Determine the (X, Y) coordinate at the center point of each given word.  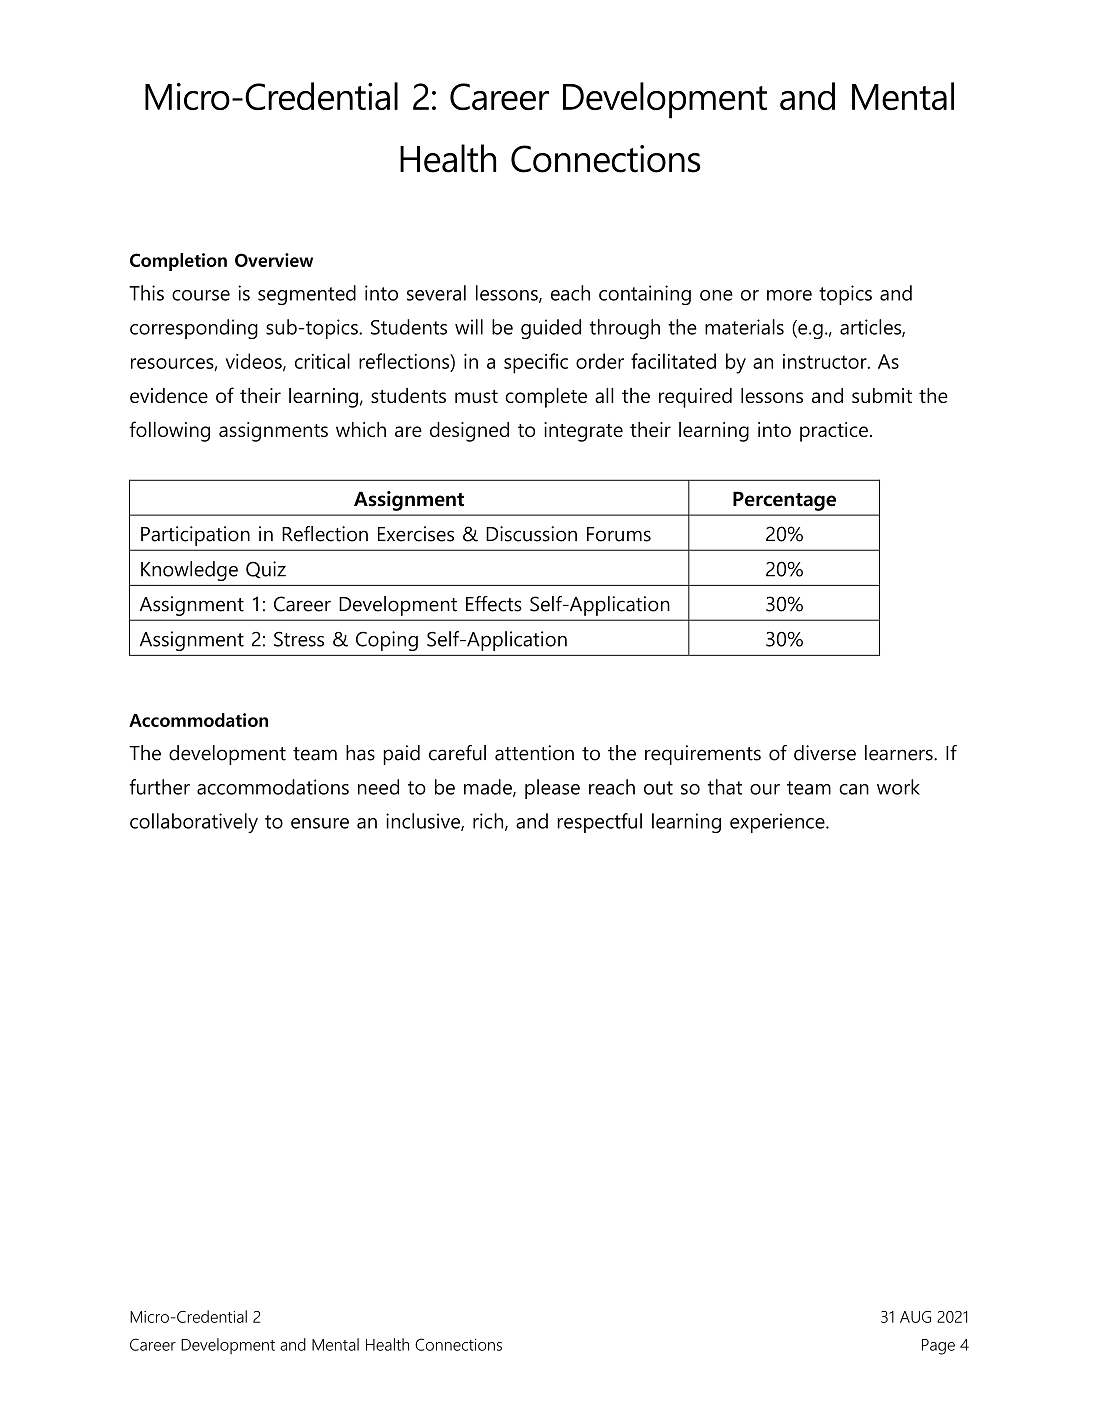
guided (551, 329)
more (789, 295)
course (201, 295)
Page (938, 1347)
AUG (915, 1317)
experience (778, 823)
